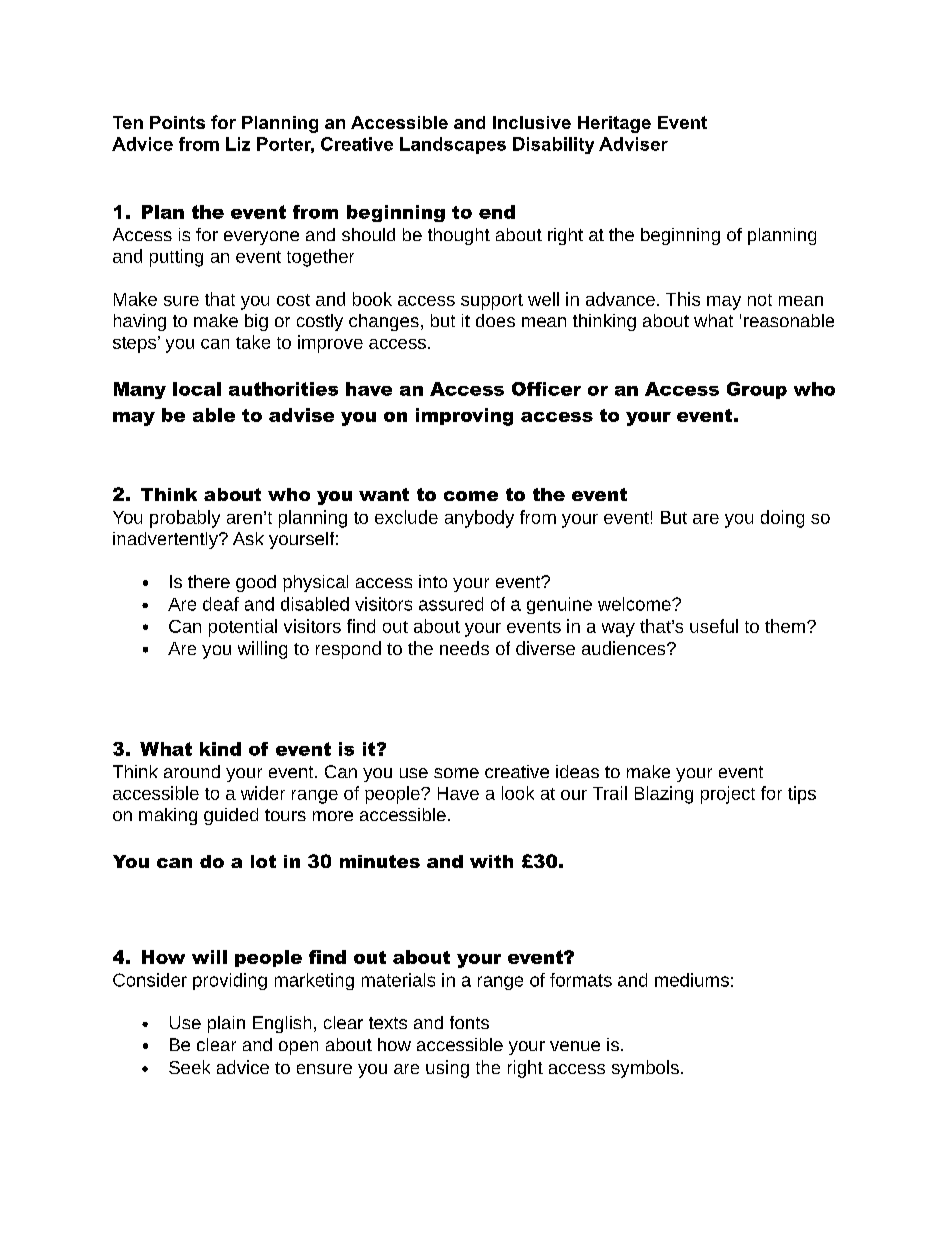 This screenshot has width=952, height=1233. I want to click on Liz, so click(238, 144).
